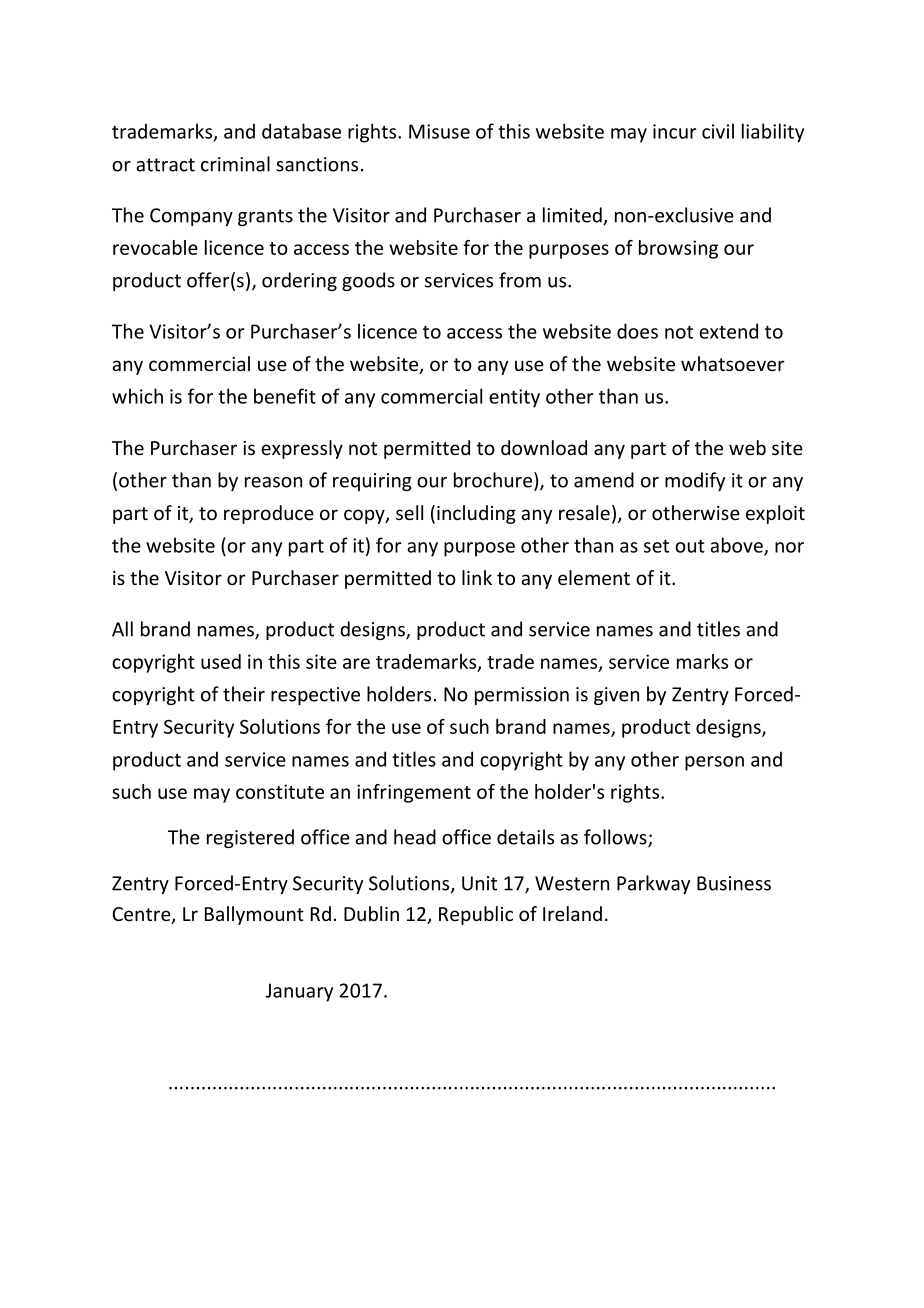 The height and width of the screenshot is (1308, 924). Describe the element at coordinates (520, 280) in the screenshot. I see `from` at that location.
